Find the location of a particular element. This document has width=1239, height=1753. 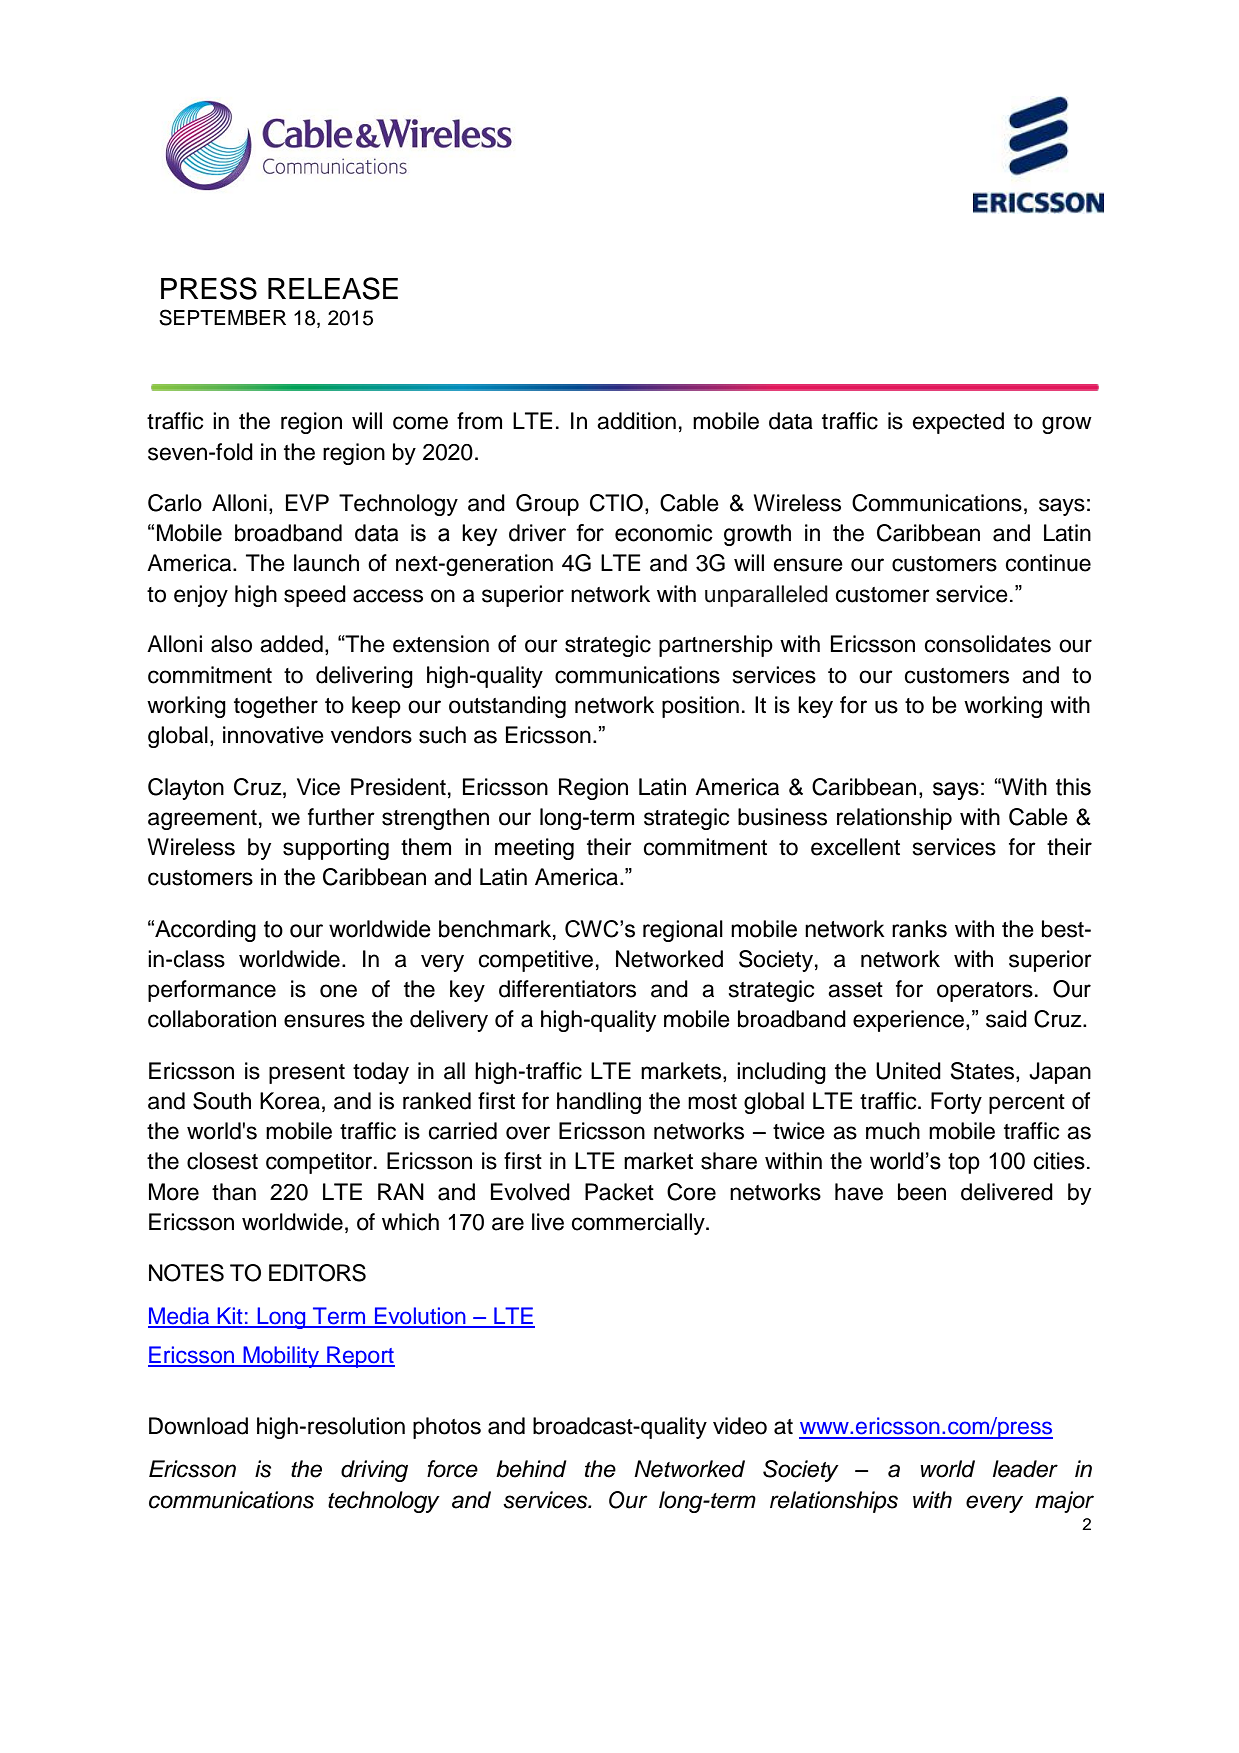

supporting is located at coordinates (336, 849).
